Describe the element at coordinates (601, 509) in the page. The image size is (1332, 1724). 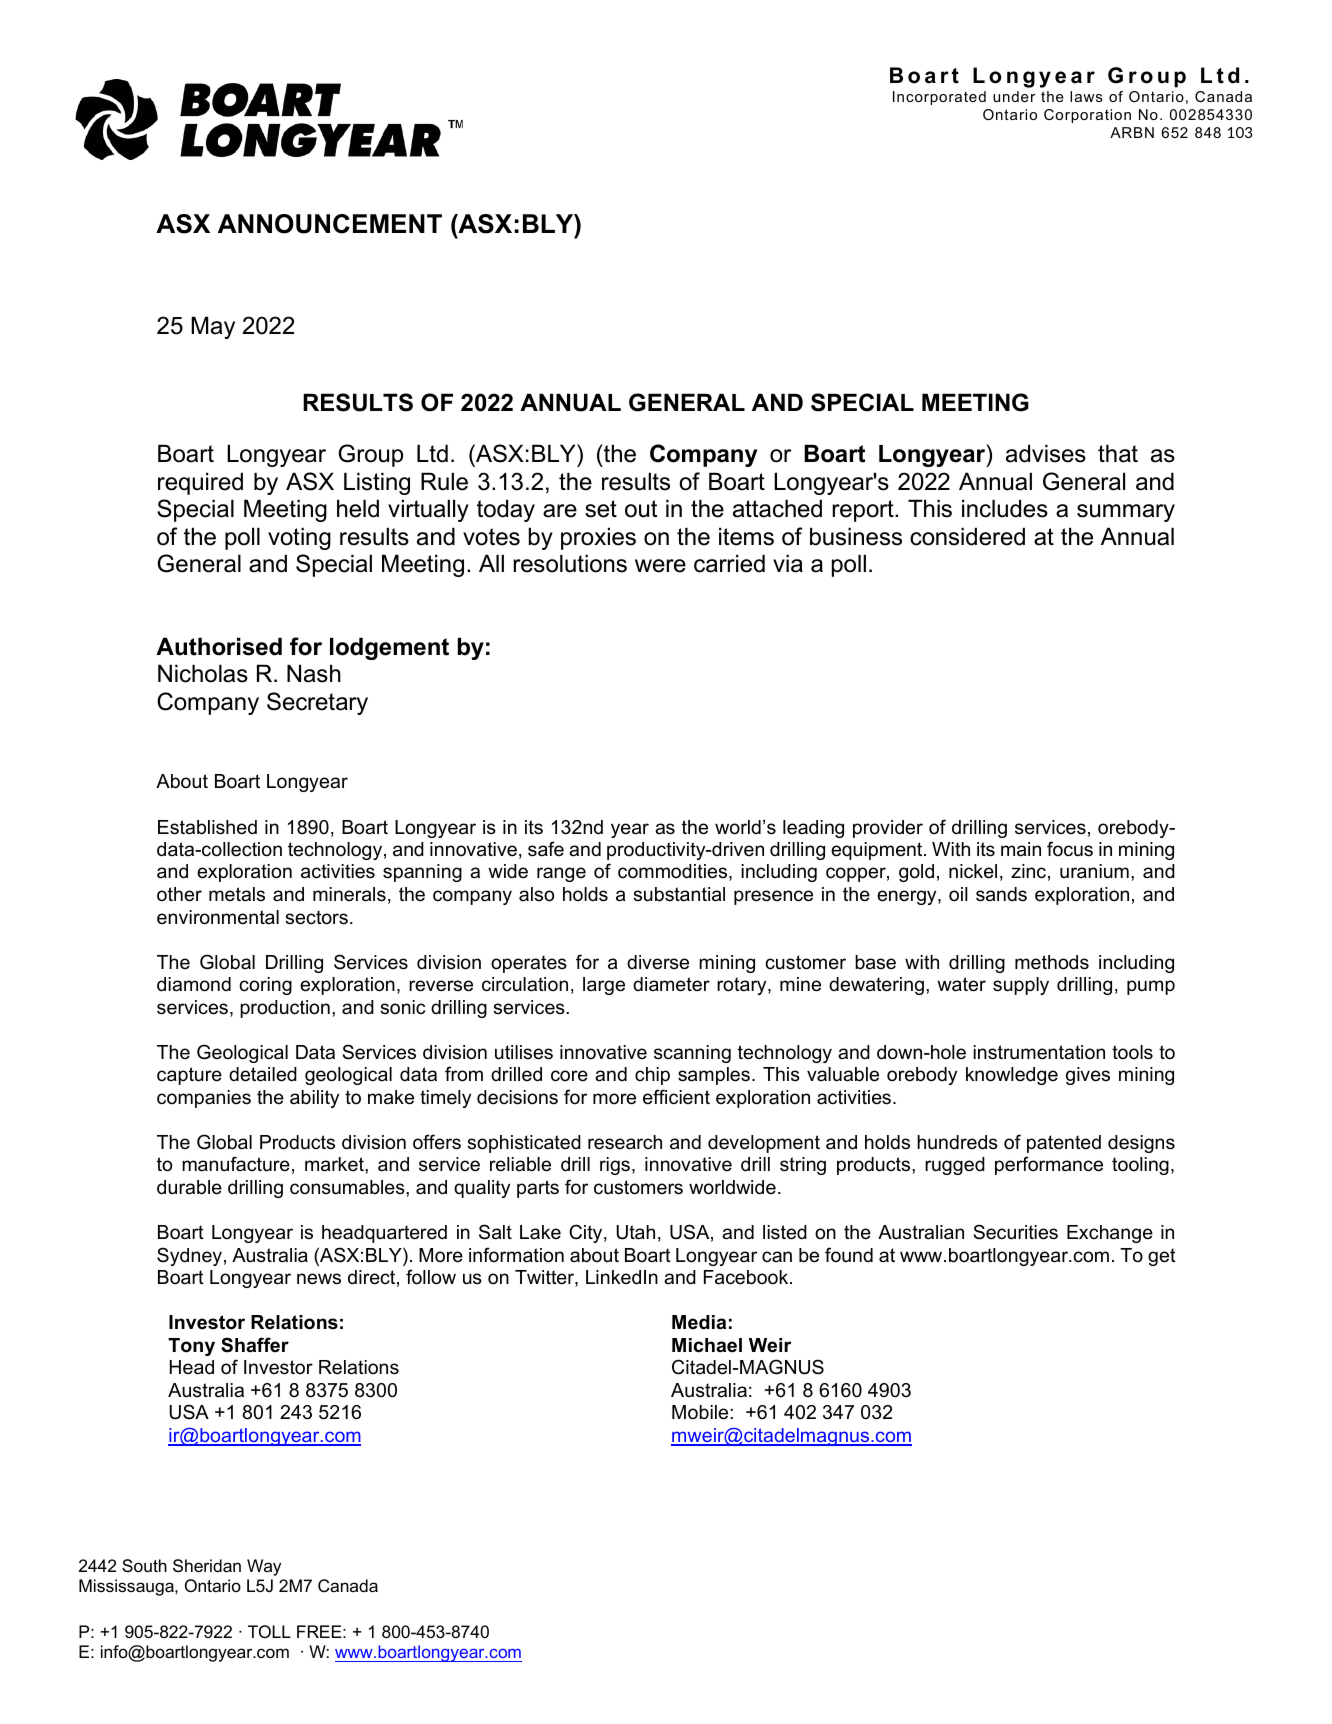
I see `set` at that location.
